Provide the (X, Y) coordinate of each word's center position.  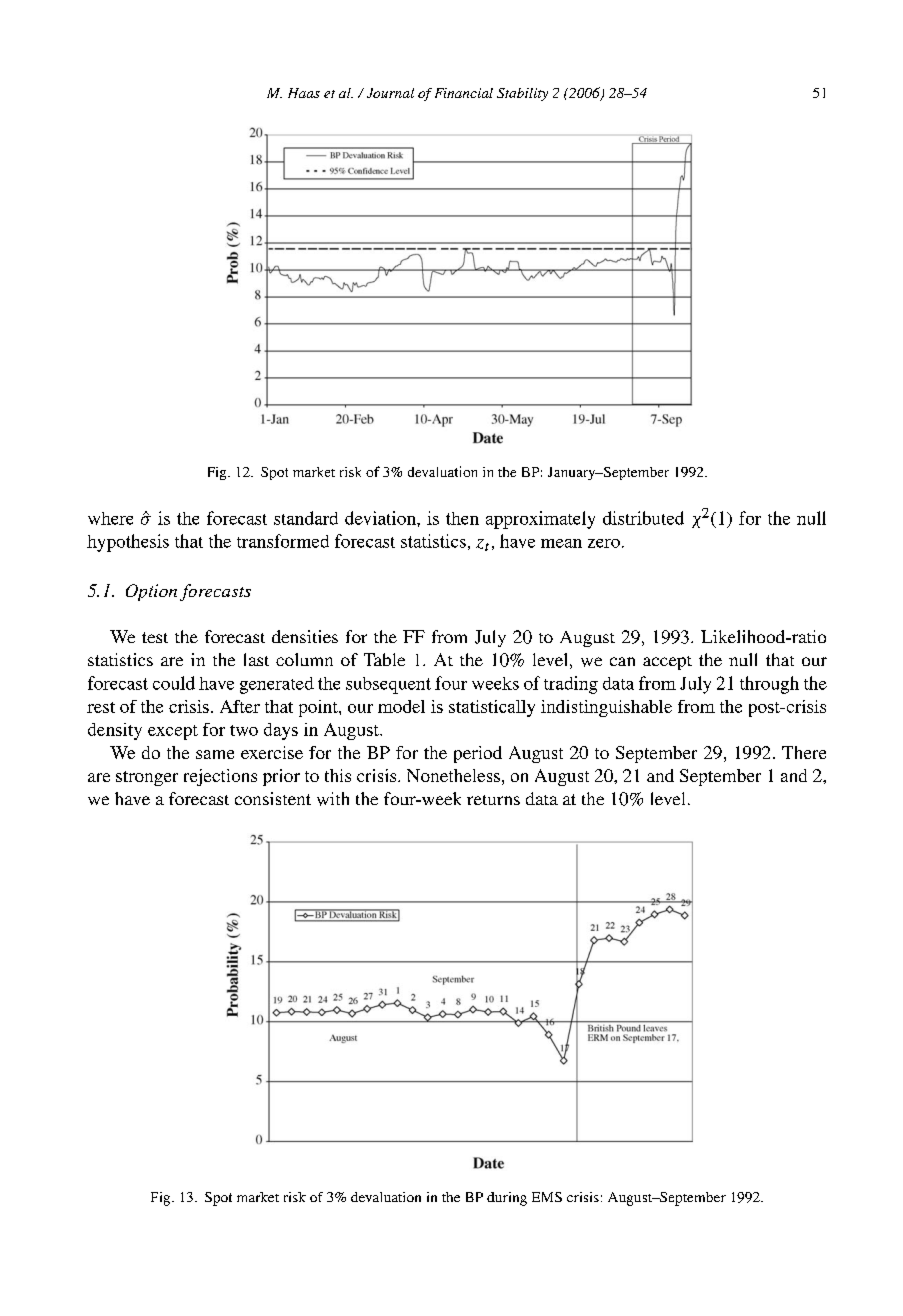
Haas (304, 93)
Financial (464, 93)
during (507, 1199)
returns (493, 800)
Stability (522, 94)
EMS (547, 1197)
